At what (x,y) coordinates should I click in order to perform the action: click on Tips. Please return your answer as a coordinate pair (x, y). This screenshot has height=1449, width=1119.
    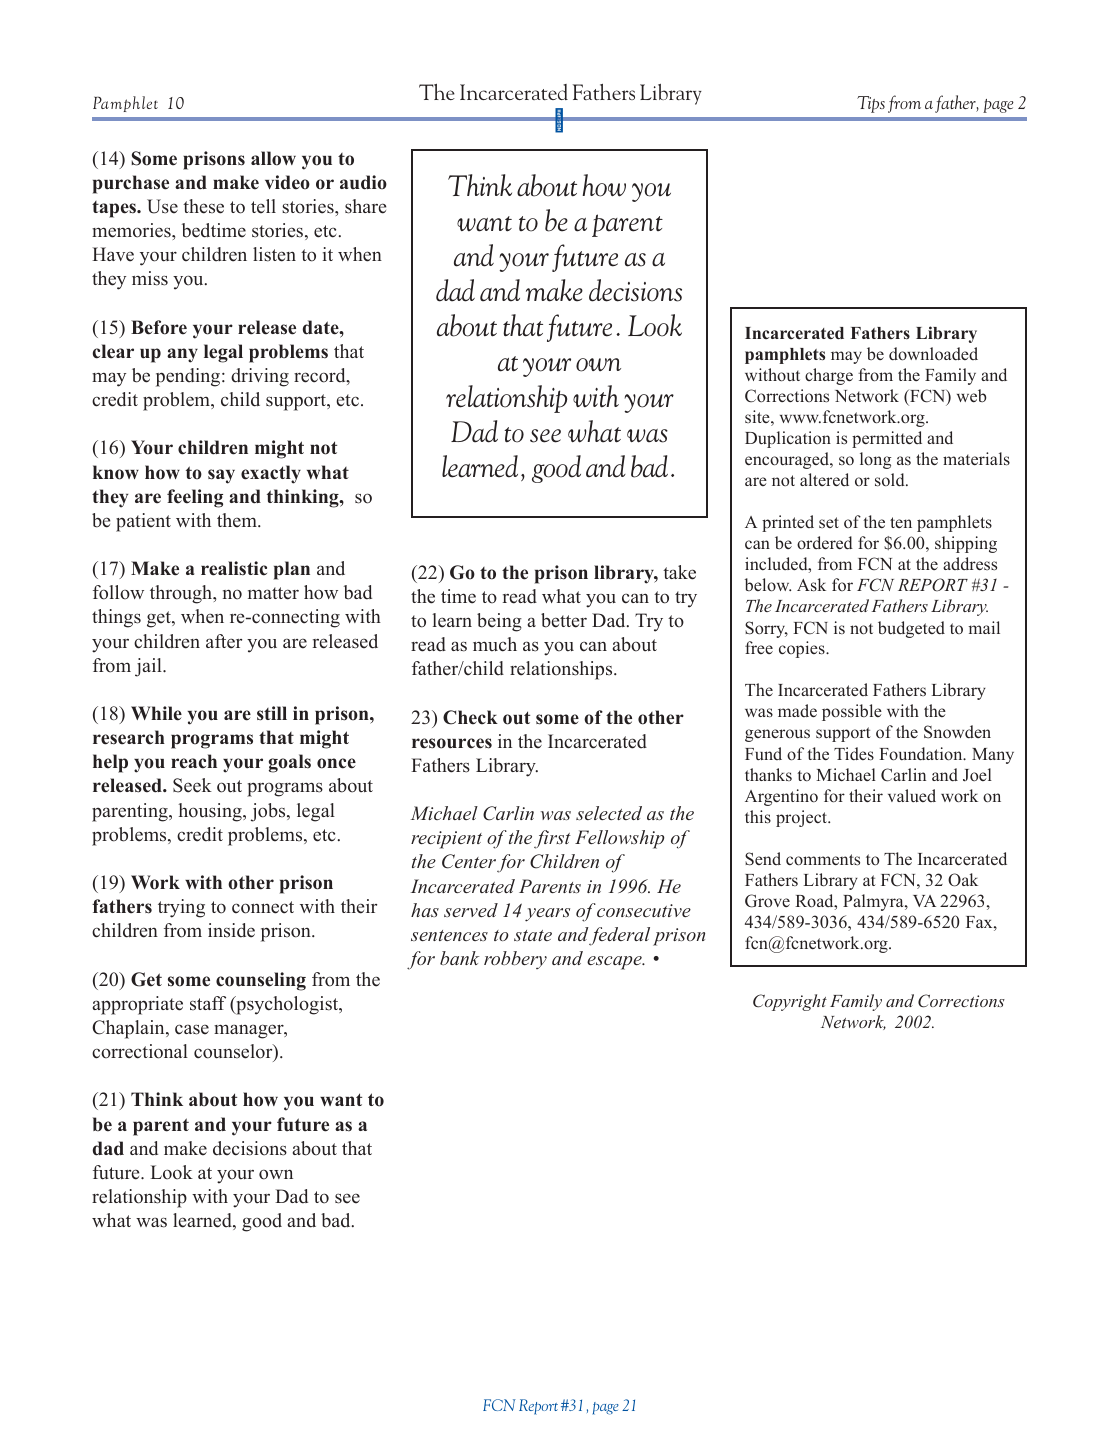
    Looking at the image, I should click on (871, 104).
